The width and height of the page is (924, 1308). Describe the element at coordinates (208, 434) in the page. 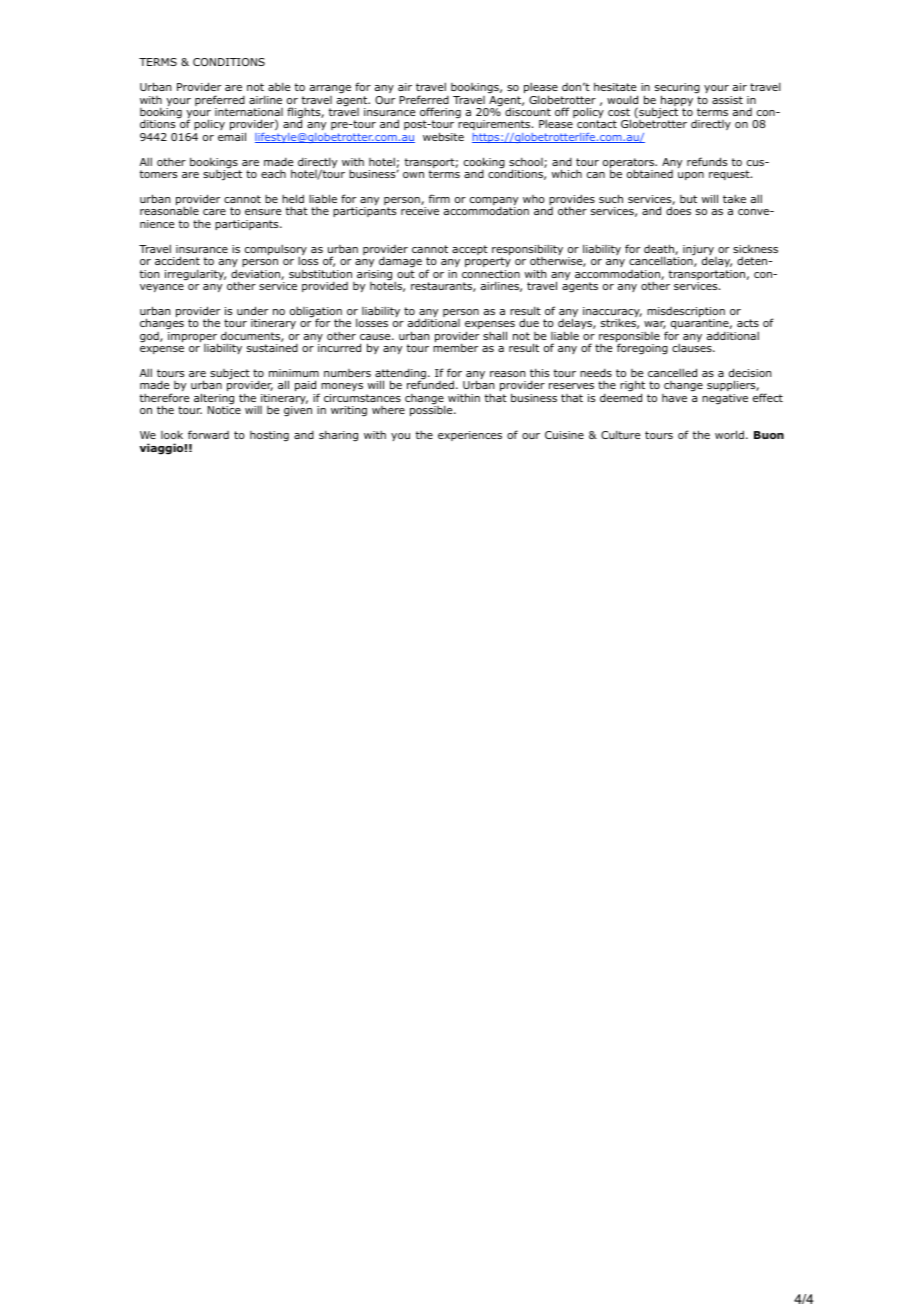

I see `forward` at that location.
